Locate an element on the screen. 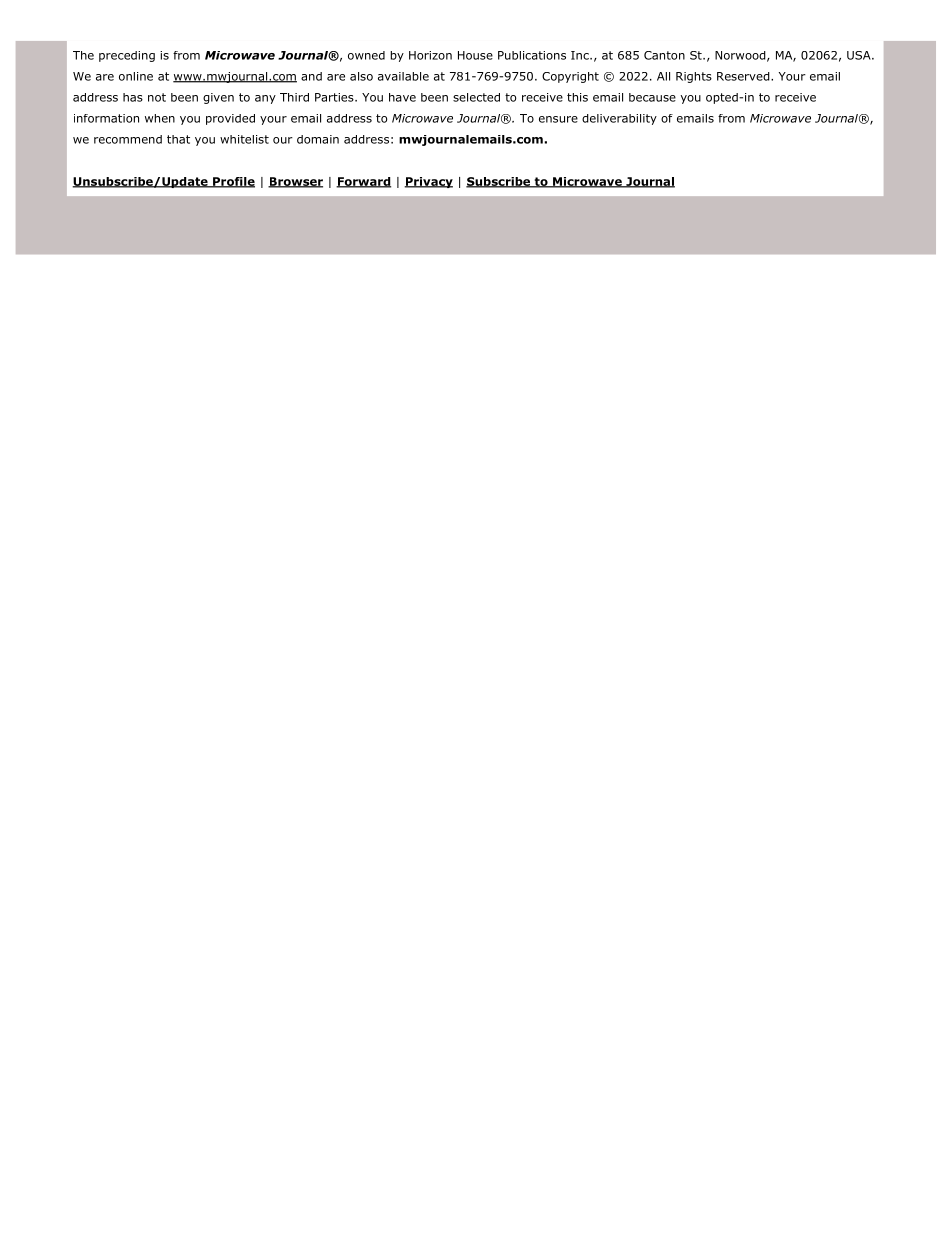 This screenshot has height=1233, width=952. Profile is located at coordinates (233, 182).
